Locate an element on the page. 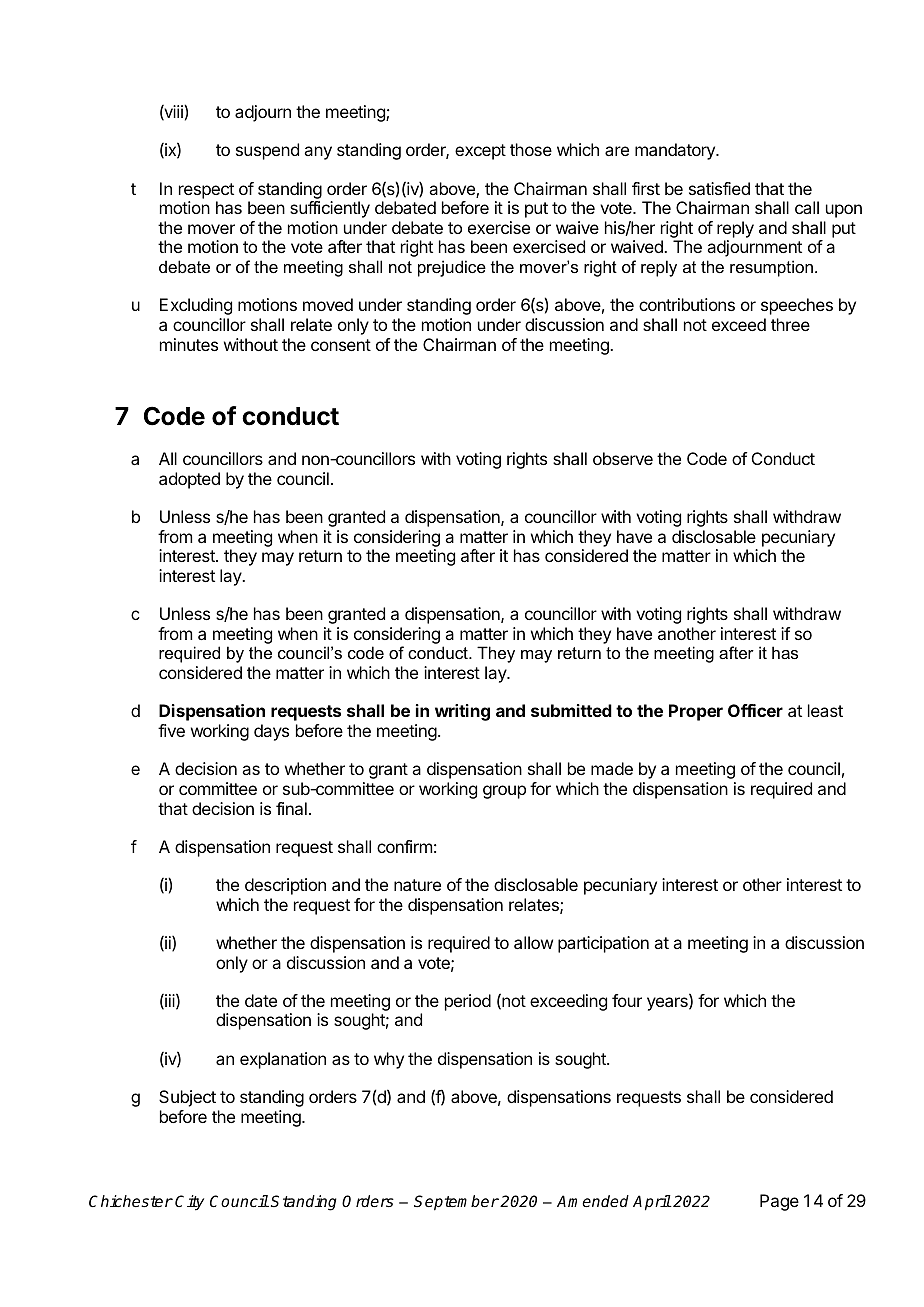 The width and height of the page is (924, 1307). satisfied is located at coordinates (719, 188).
